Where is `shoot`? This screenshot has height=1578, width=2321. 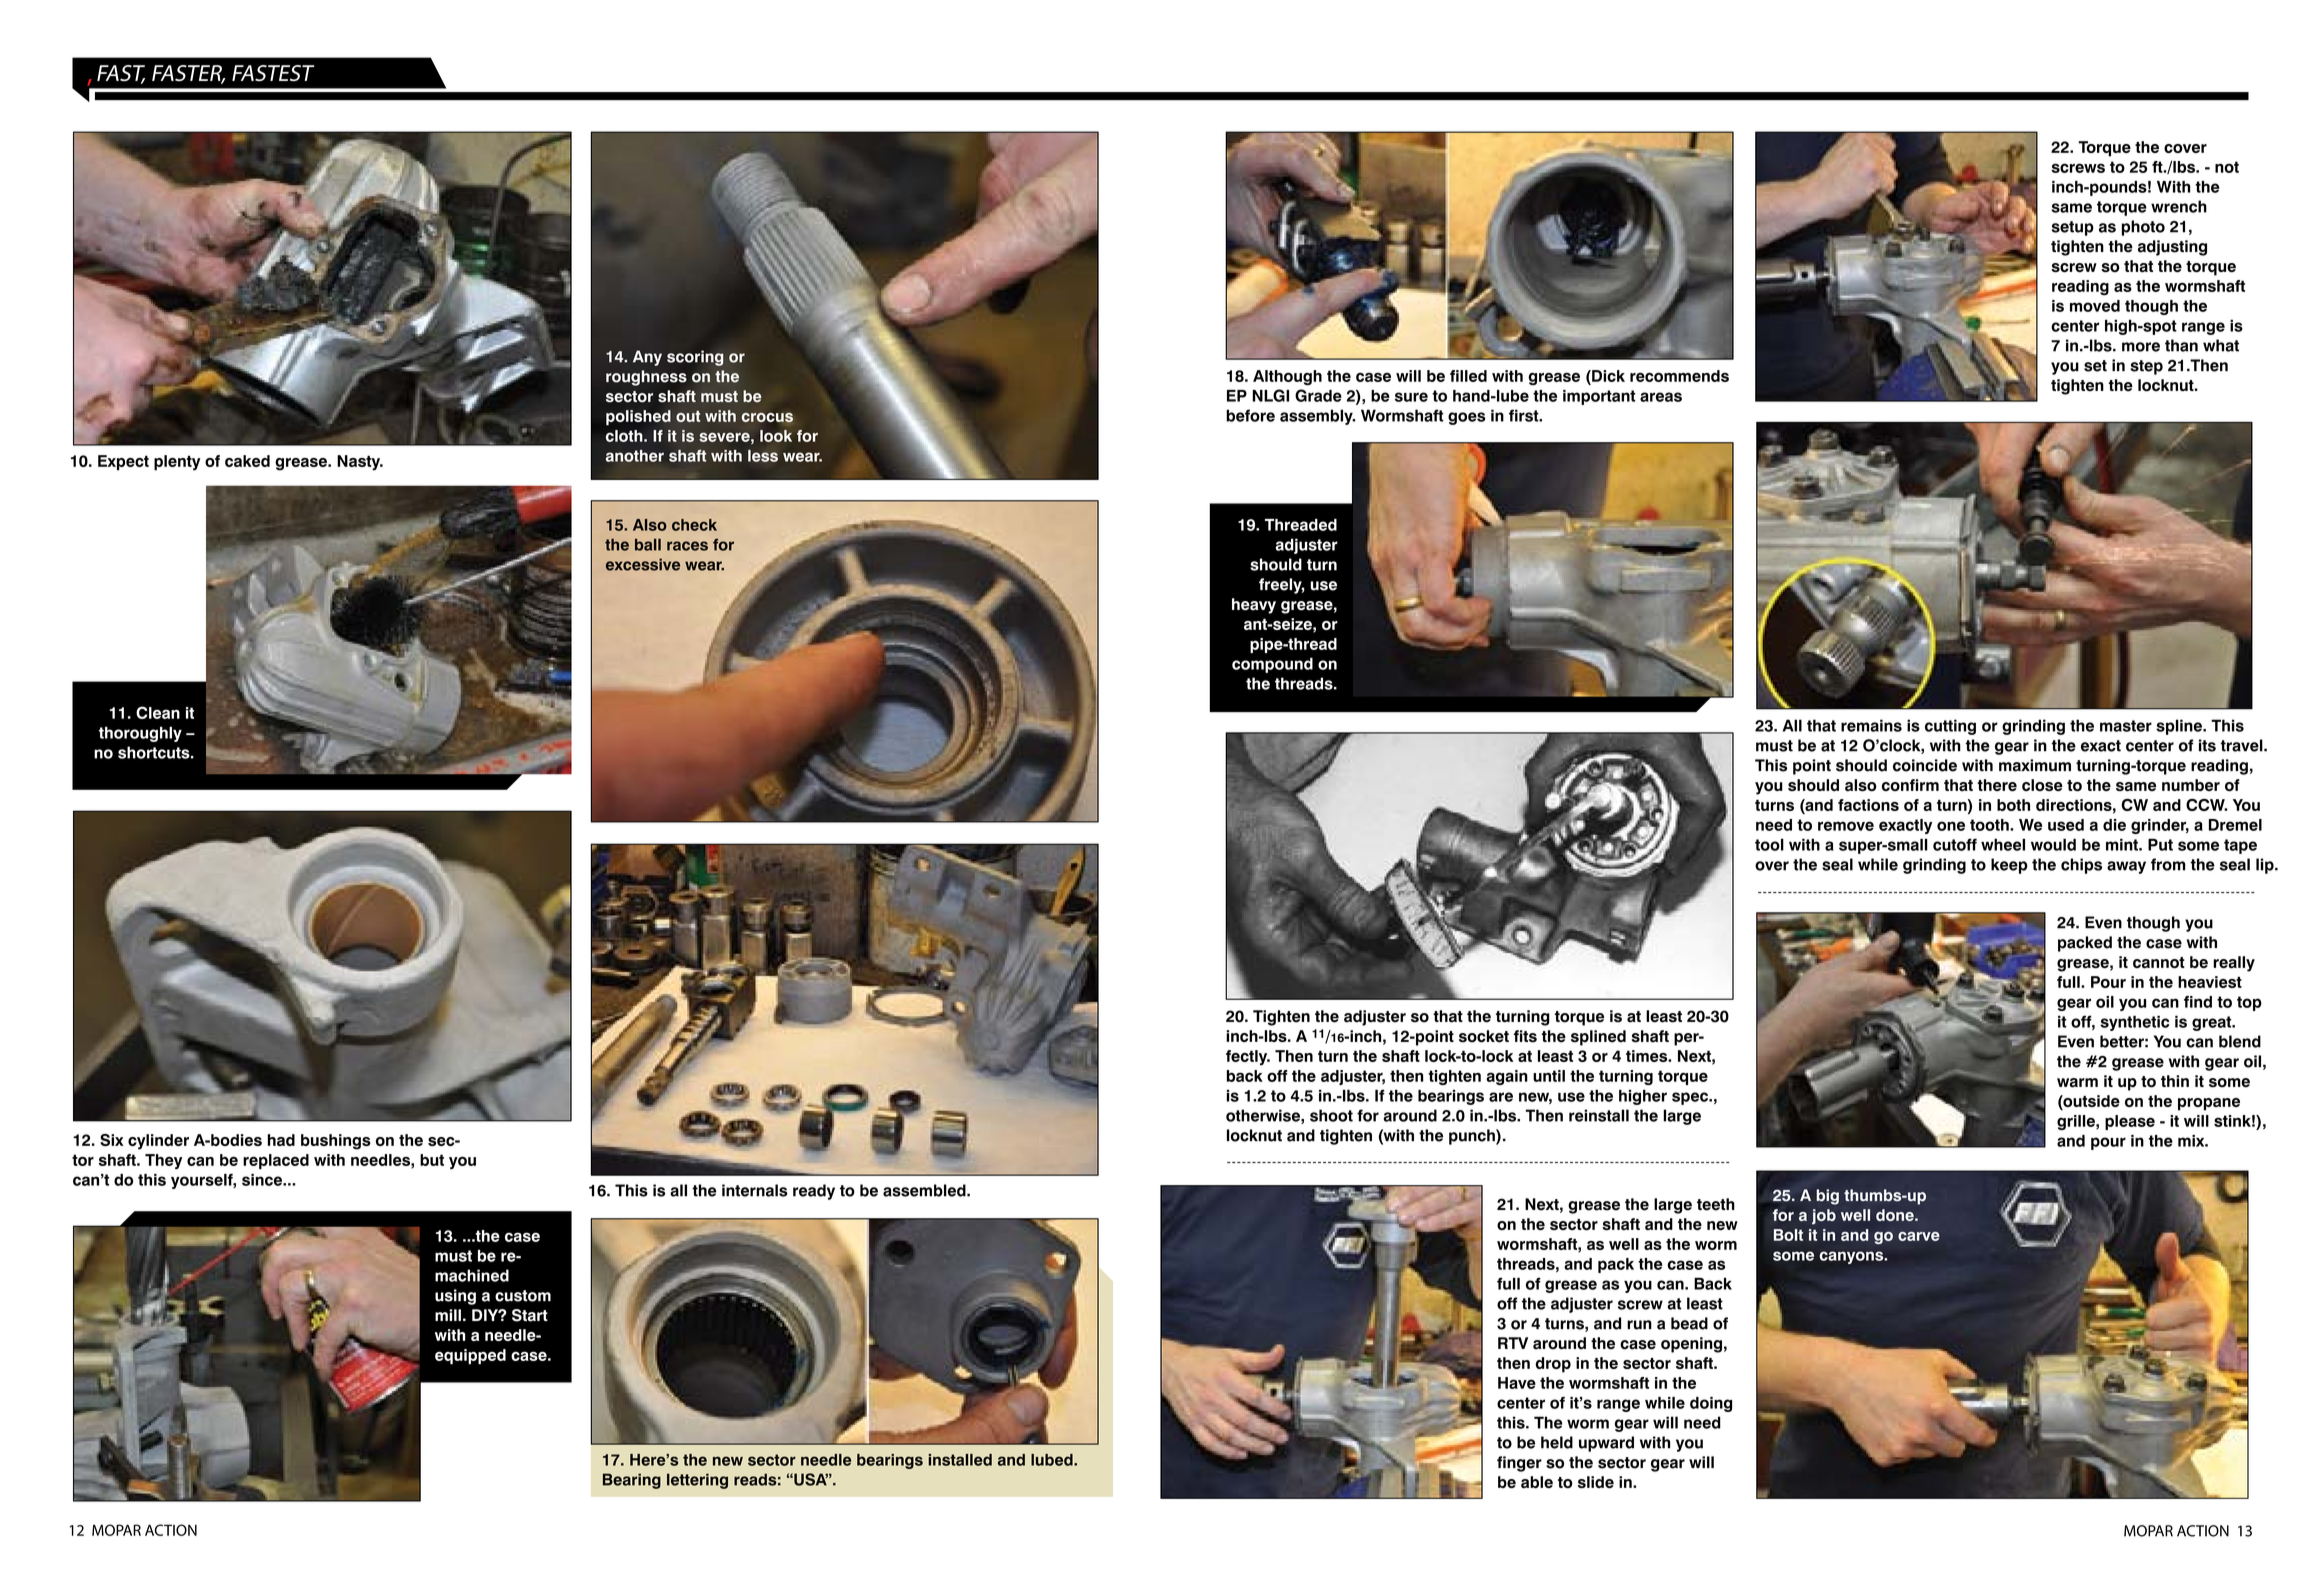 shoot is located at coordinates (1331, 1115).
